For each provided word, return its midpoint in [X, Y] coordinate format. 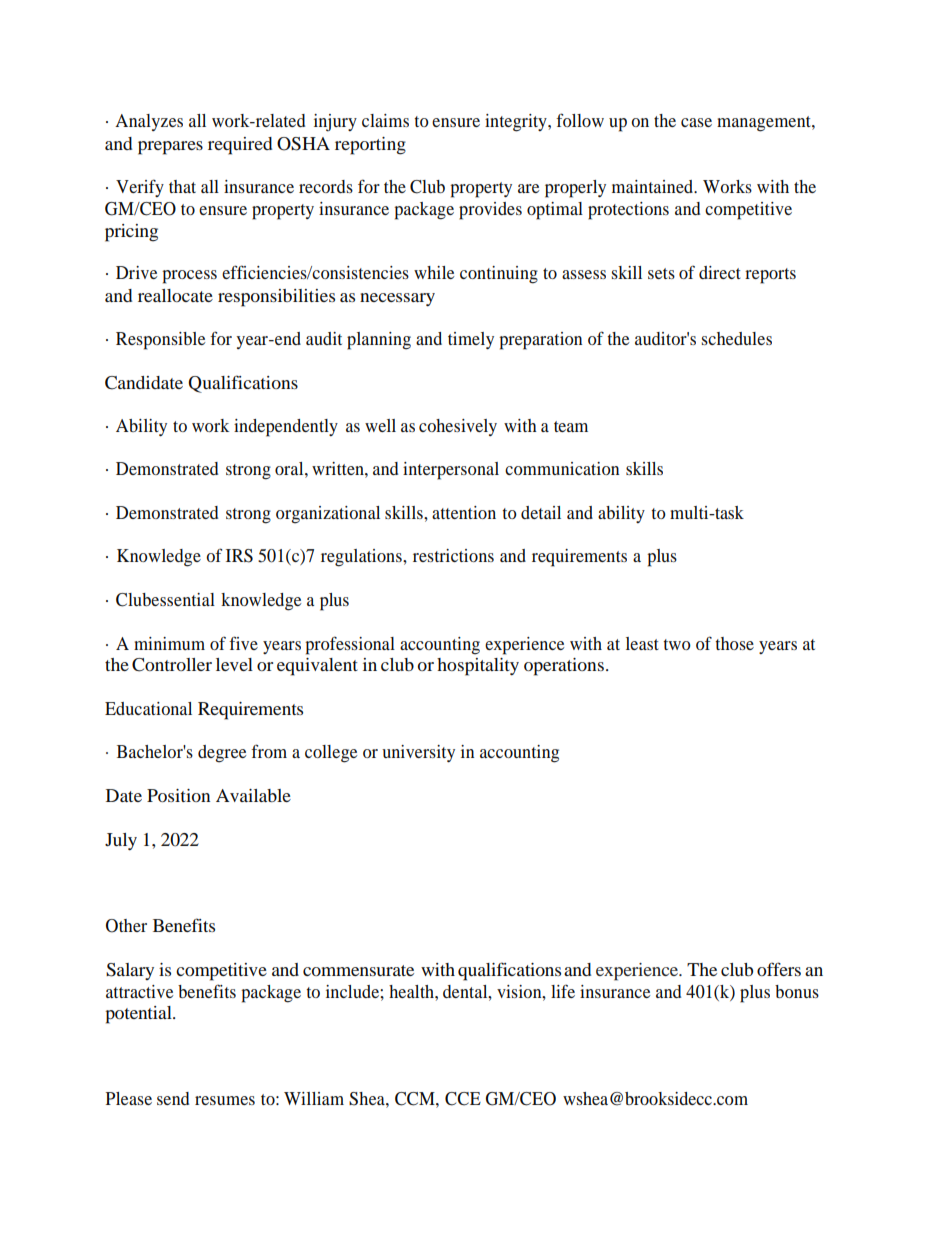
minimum [169, 643]
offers [779, 969]
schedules [737, 338]
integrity [517, 123]
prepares [170, 148]
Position [178, 795]
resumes [225, 1100]
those [734, 643]
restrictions [453, 555]
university [418, 753]
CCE [463, 1099]
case [696, 122]
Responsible [160, 341]
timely [471, 340]
